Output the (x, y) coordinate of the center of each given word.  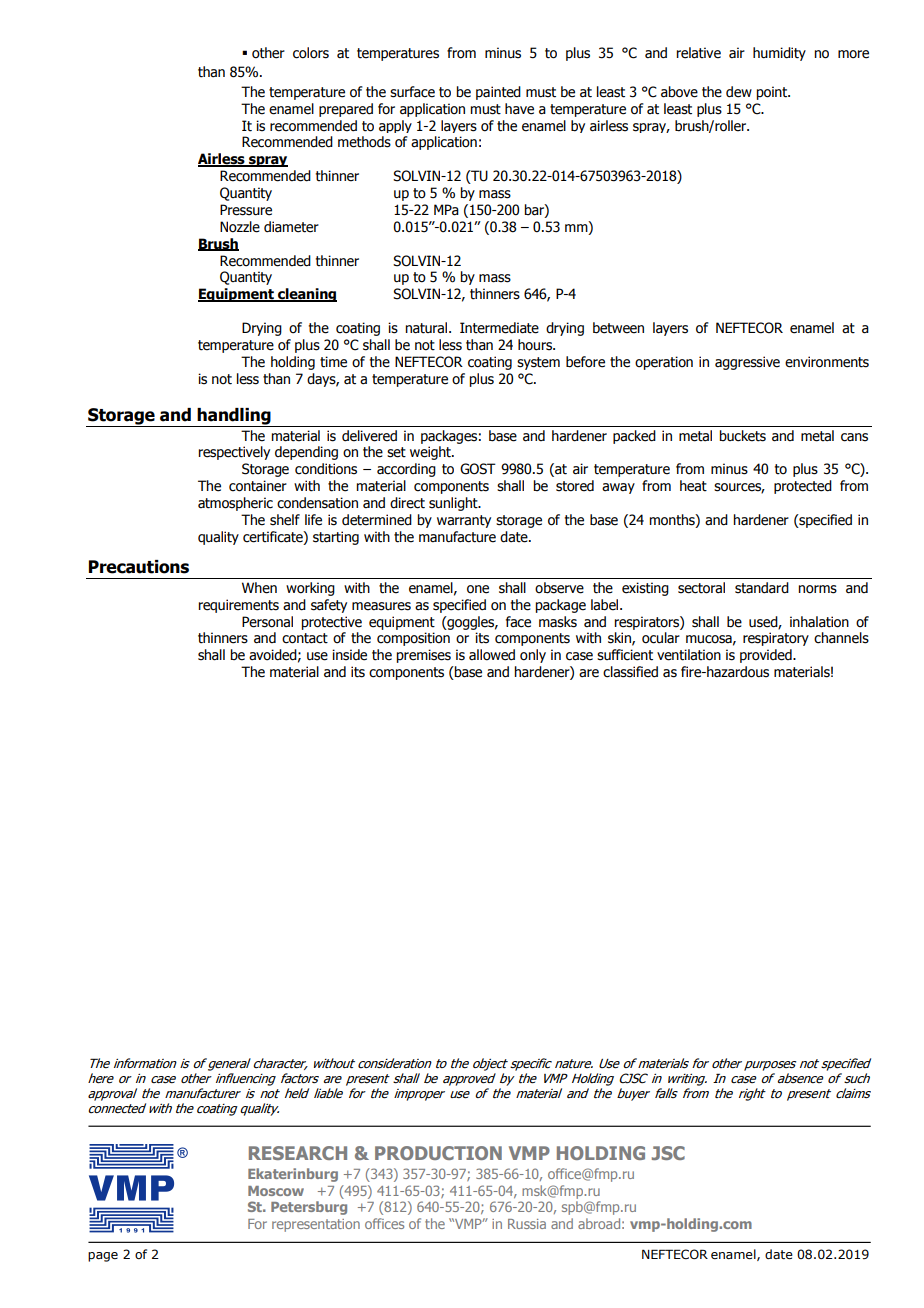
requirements (238, 606)
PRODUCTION (438, 1153)
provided (767, 656)
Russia (527, 1224)
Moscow (276, 1191)
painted (498, 93)
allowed (492, 655)
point (772, 93)
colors (311, 53)
